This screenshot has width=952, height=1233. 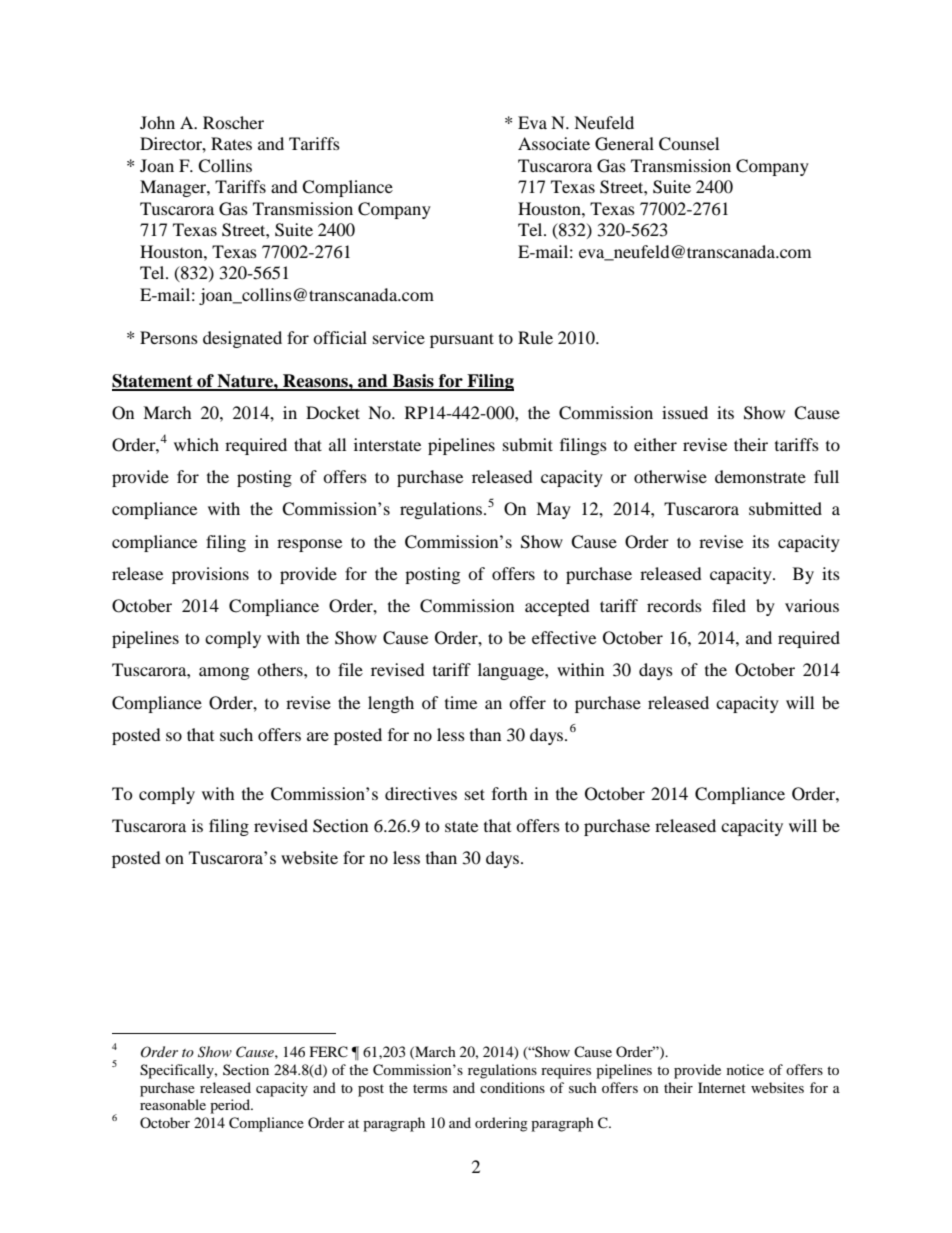 What do you see at coordinates (689, 144) in the screenshot?
I see `Counsel` at bounding box center [689, 144].
